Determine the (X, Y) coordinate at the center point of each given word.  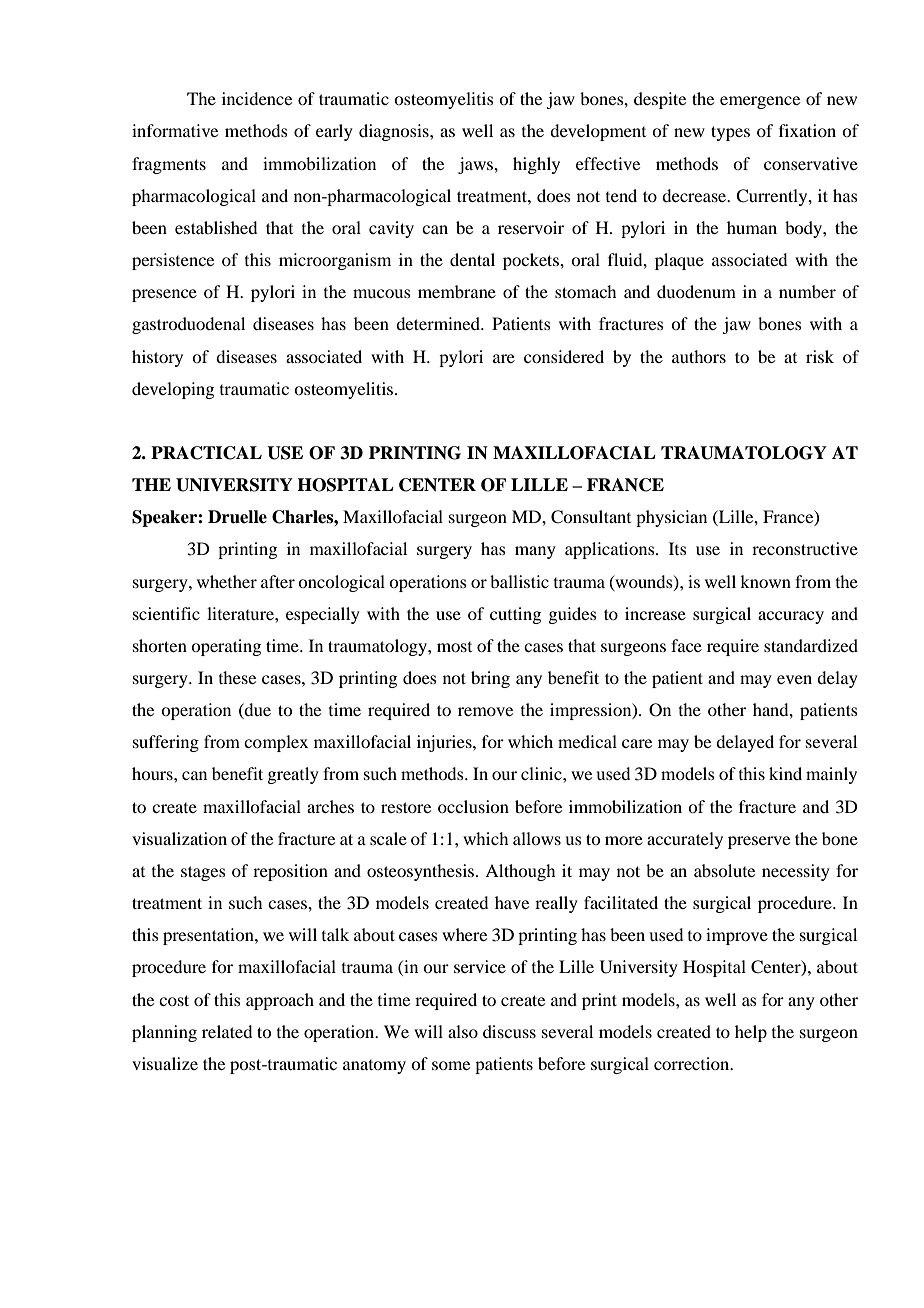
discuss (509, 1031)
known (765, 581)
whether (227, 581)
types (730, 133)
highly (536, 165)
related (227, 1031)
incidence (257, 98)
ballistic (519, 581)
